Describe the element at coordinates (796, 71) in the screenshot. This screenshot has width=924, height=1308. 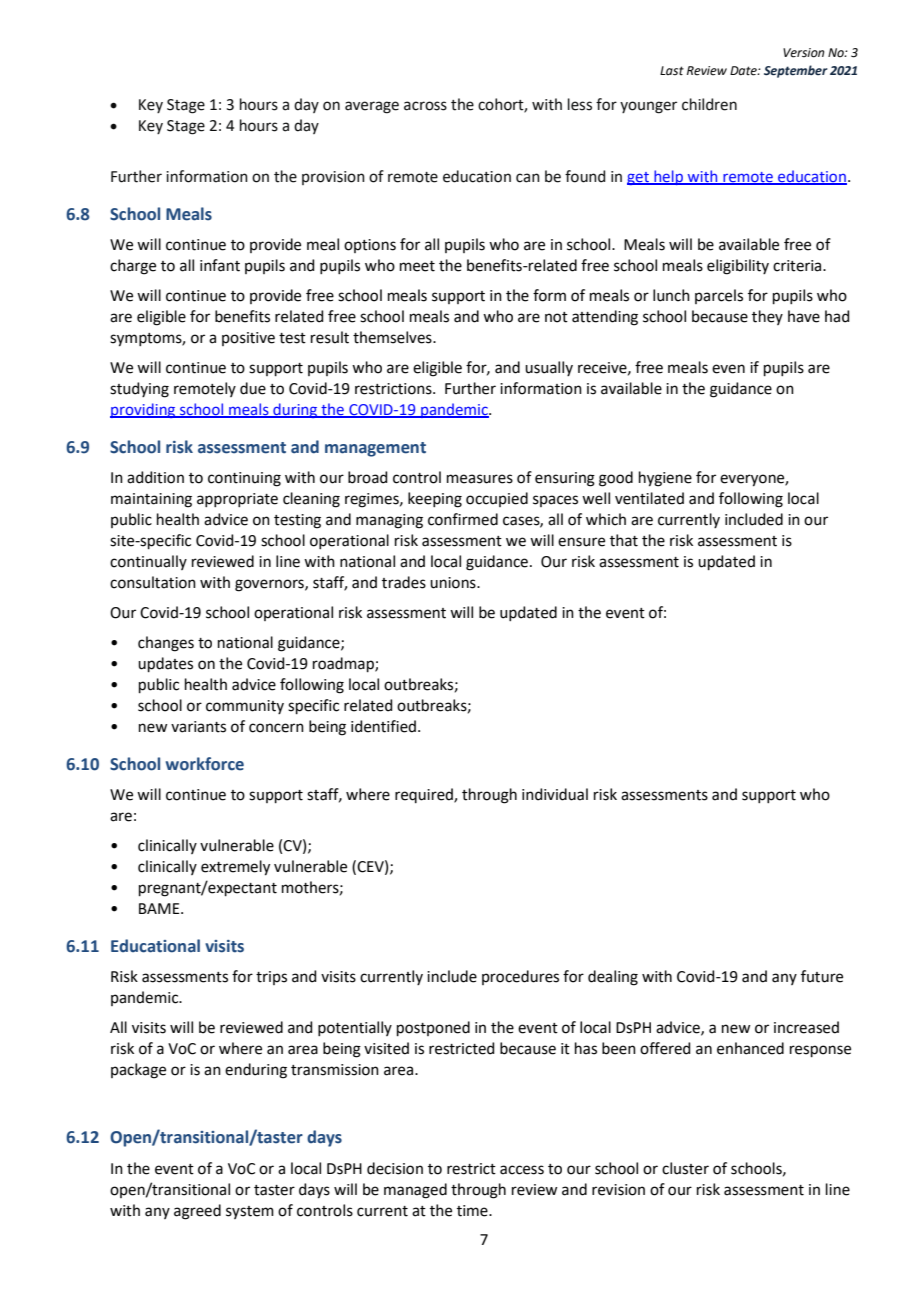
I see `September` at that location.
